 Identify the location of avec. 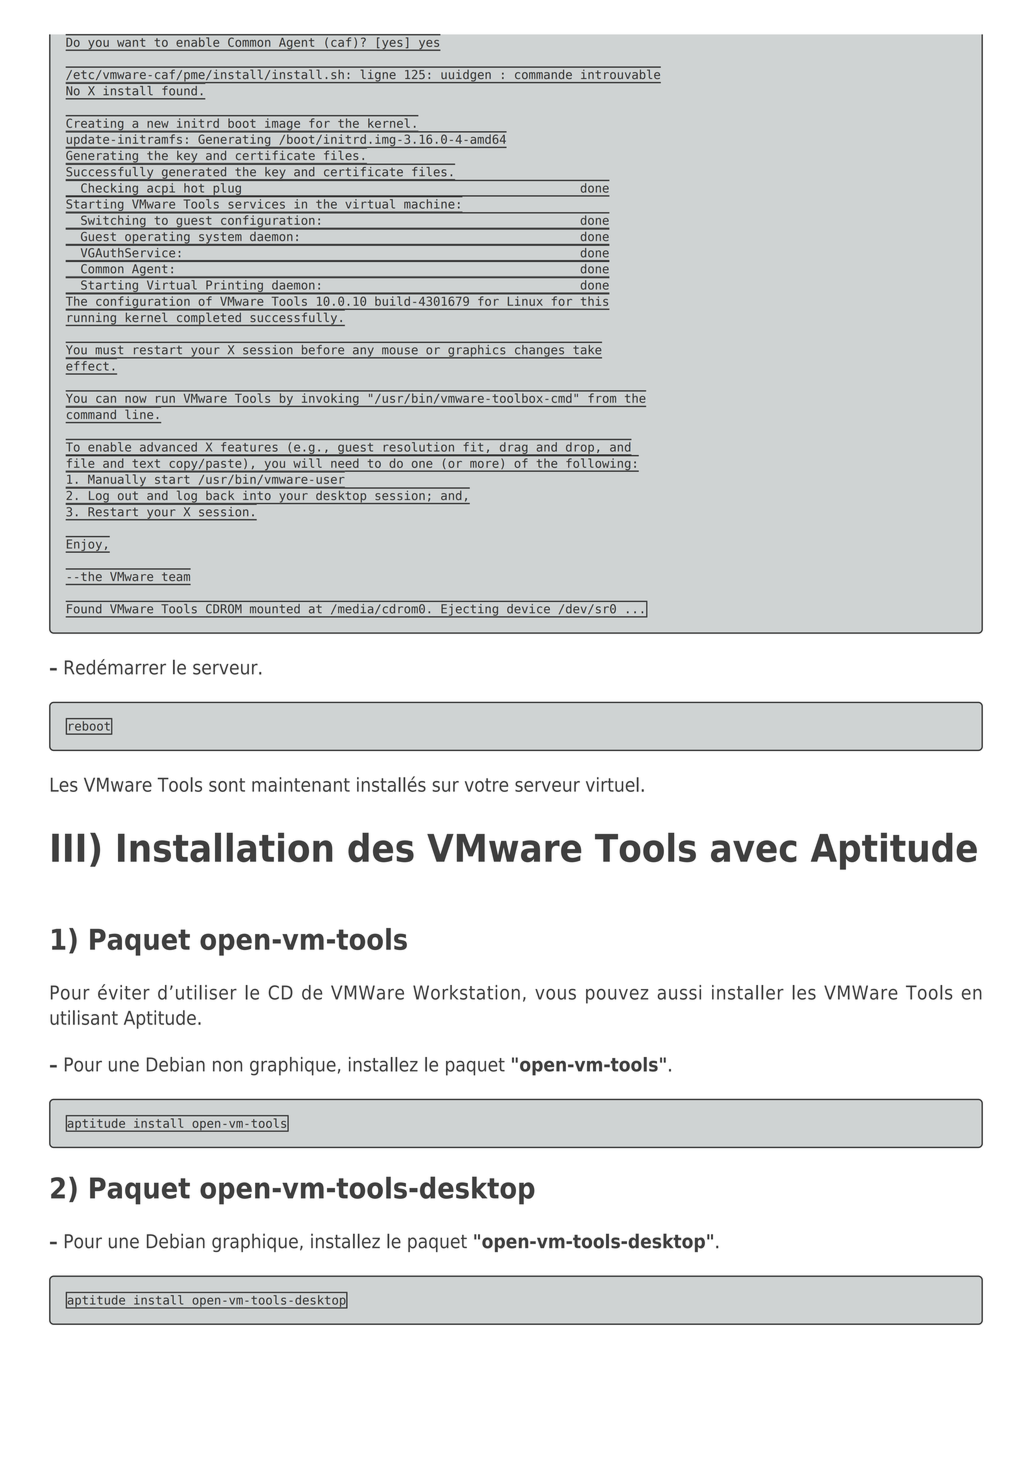
(754, 851).
